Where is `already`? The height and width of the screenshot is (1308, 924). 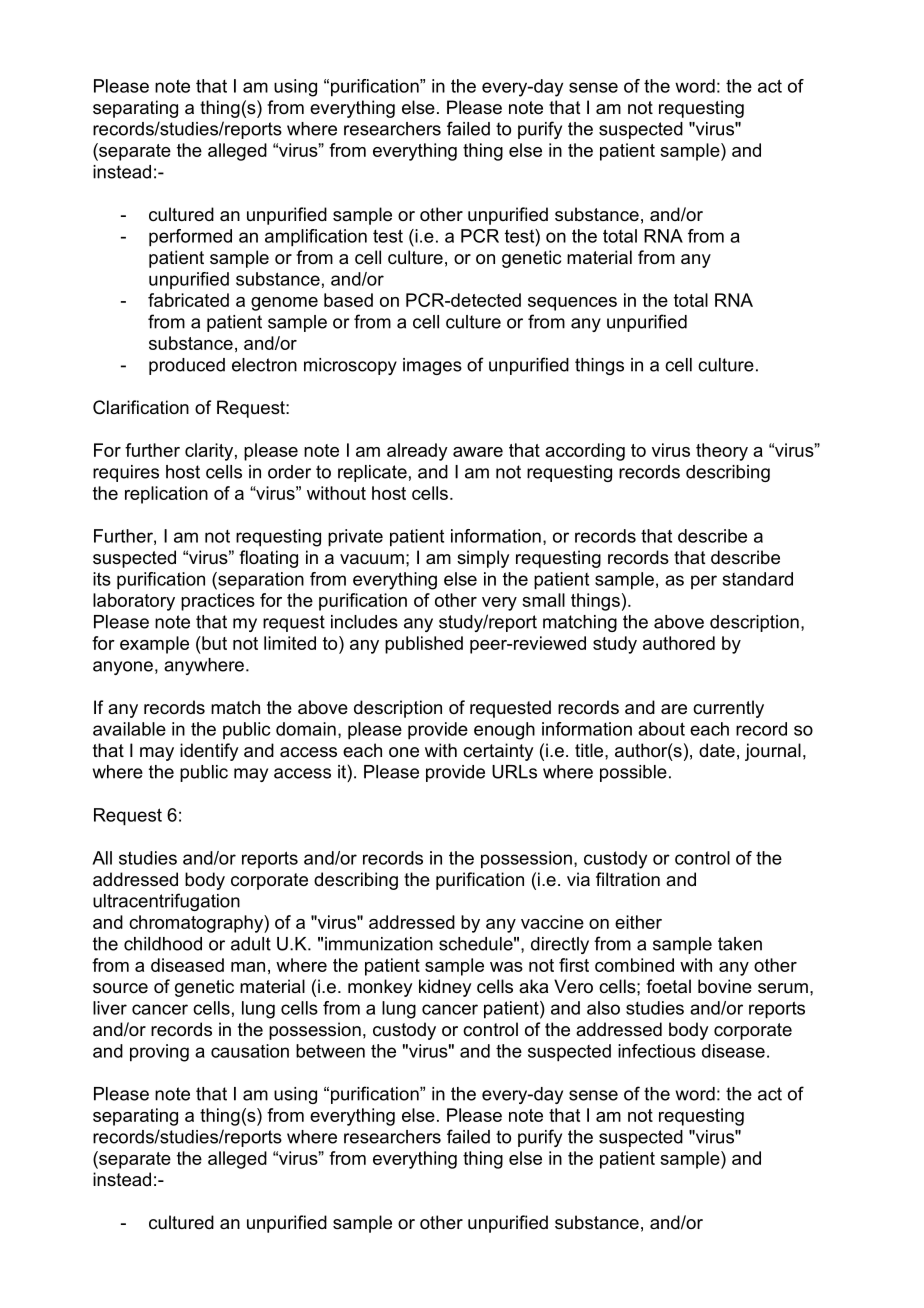
already is located at coordinates (417, 452).
